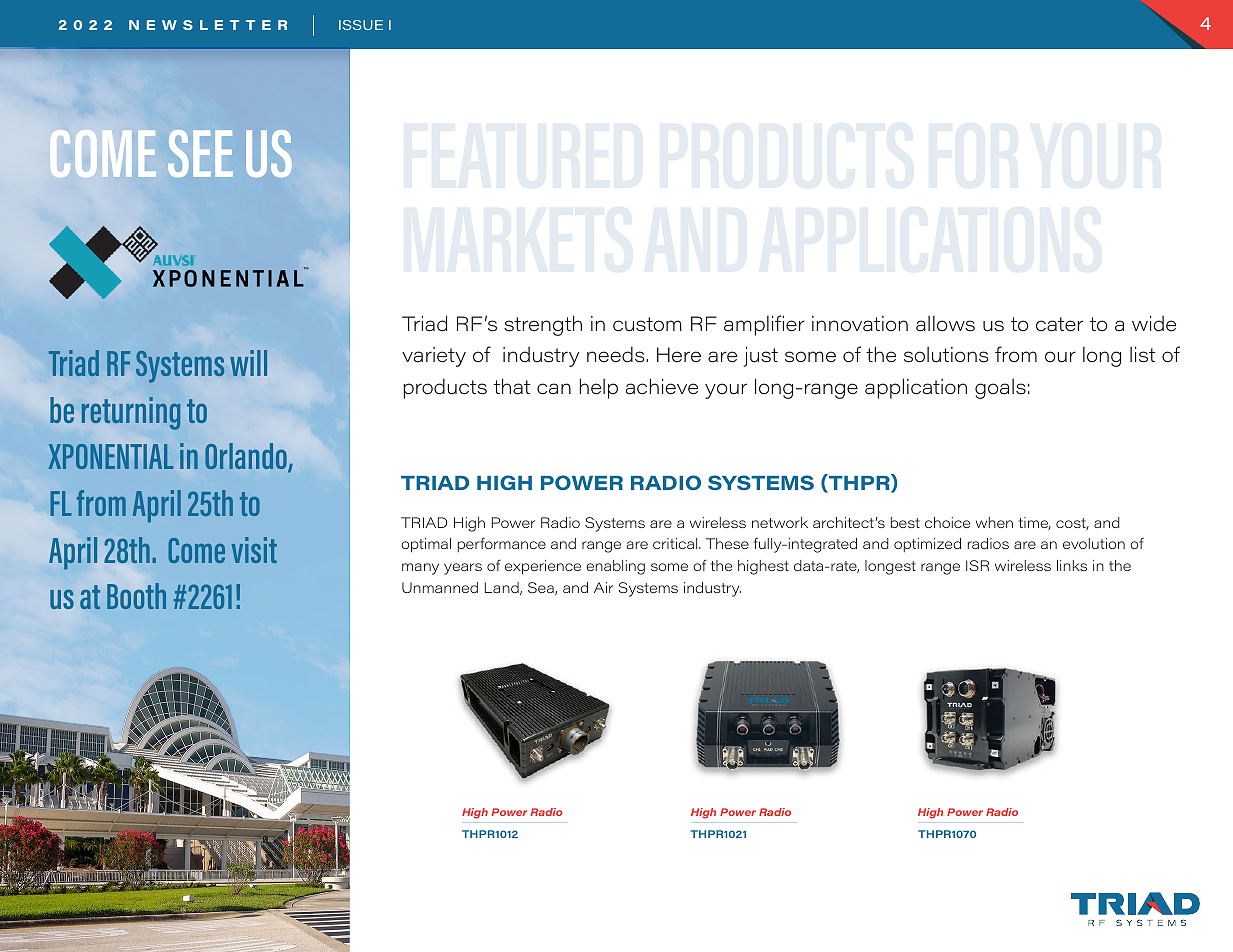 The width and height of the image is (1233, 952). I want to click on ISSUE, so click(361, 25).
